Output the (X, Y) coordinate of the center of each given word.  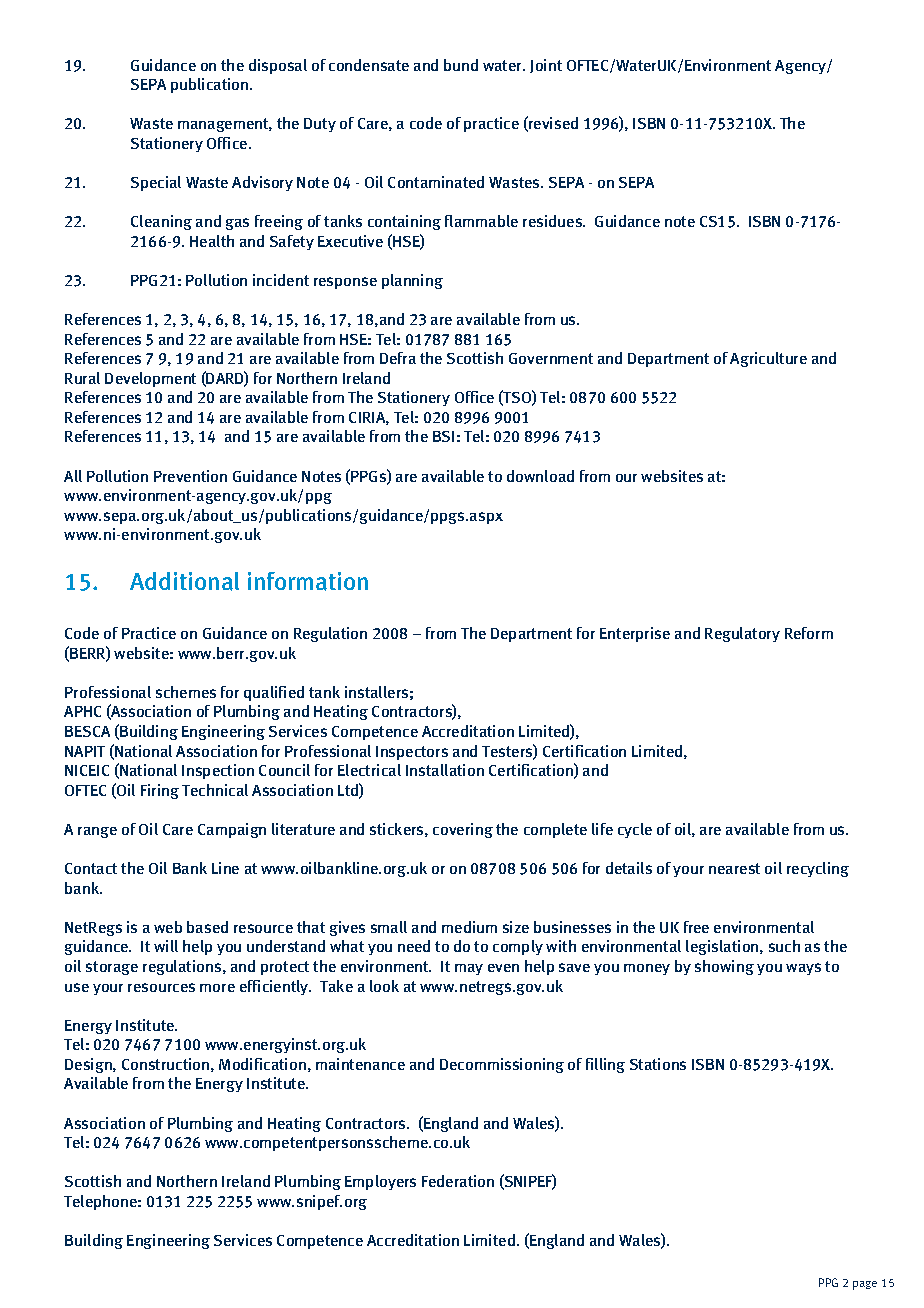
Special (156, 183)
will (166, 946)
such (784, 946)
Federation (458, 1181)
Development (150, 379)
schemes (186, 692)
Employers (380, 1182)
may (469, 969)
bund (461, 65)
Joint (546, 66)
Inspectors (412, 753)
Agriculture (768, 359)
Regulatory (742, 634)
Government (551, 358)
